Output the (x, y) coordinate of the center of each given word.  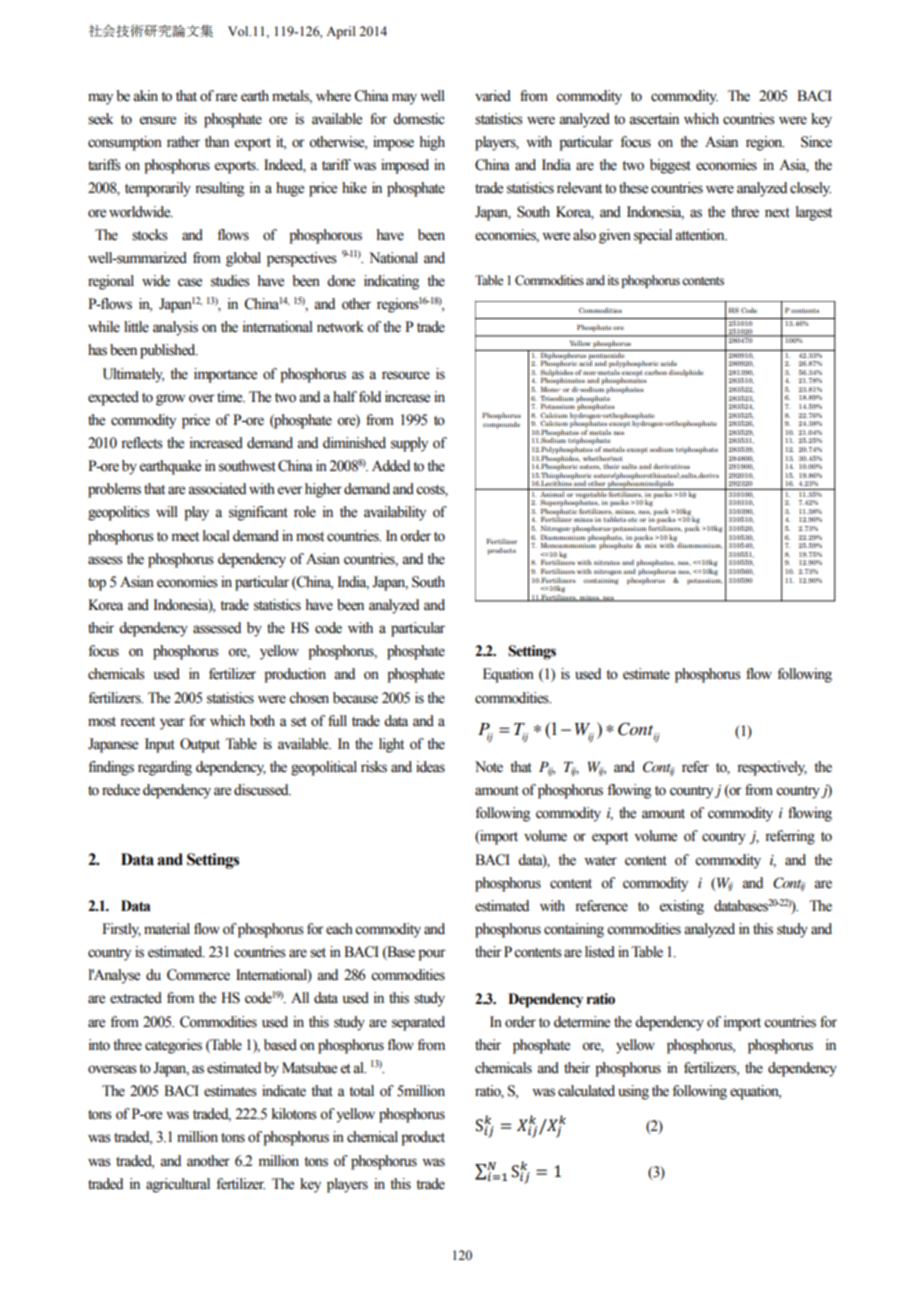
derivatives (671, 466)
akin (145, 96)
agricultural (178, 1185)
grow (170, 400)
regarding (165, 768)
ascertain (654, 119)
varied (493, 96)
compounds (501, 424)
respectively (772, 768)
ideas (430, 767)
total (361, 1091)
